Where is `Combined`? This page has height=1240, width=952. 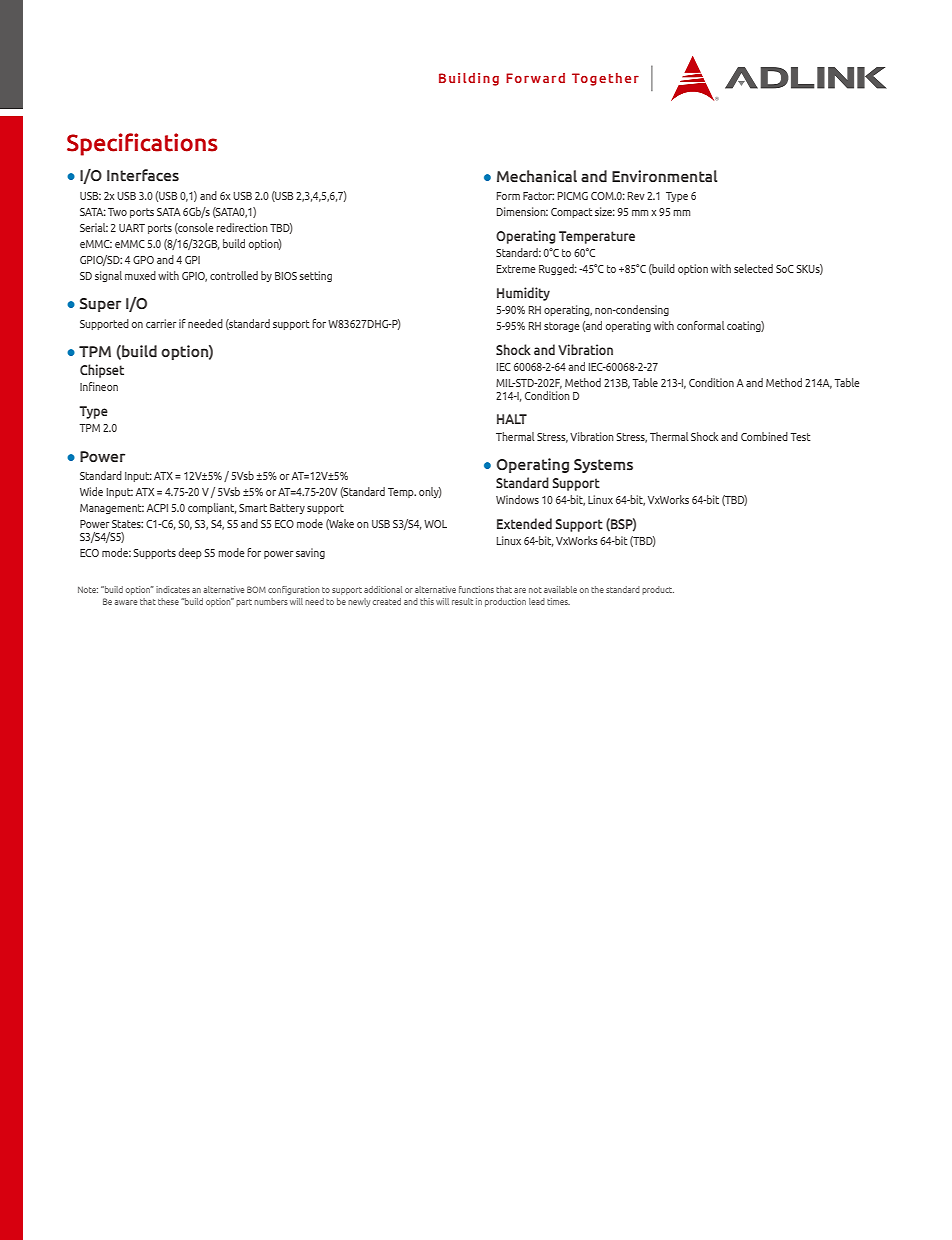
Combined is located at coordinates (764, 436).
